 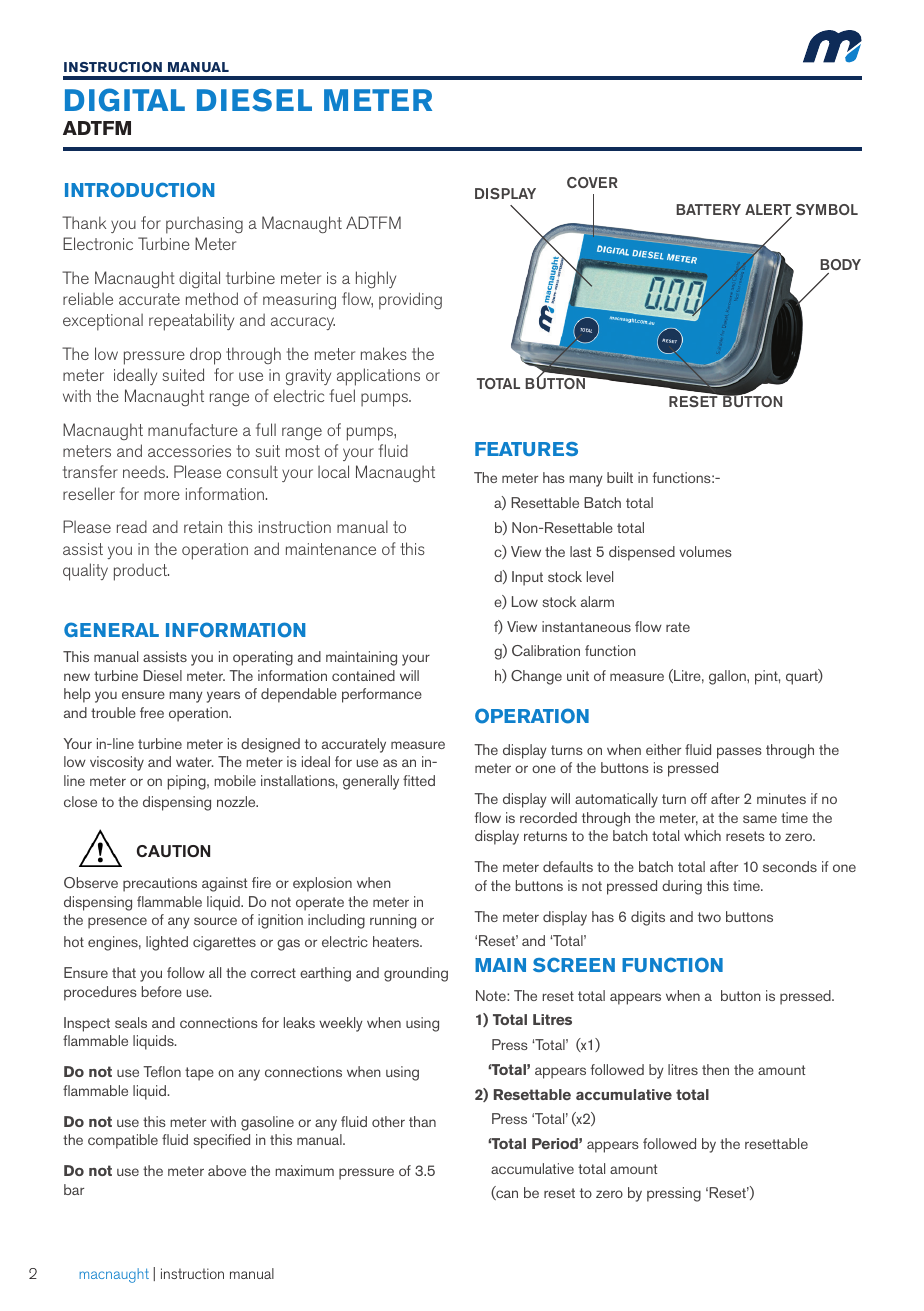 What do you see at coordinates (527, 578) in the screenshot?
I see `Input` at bounding box center [527, 578].
